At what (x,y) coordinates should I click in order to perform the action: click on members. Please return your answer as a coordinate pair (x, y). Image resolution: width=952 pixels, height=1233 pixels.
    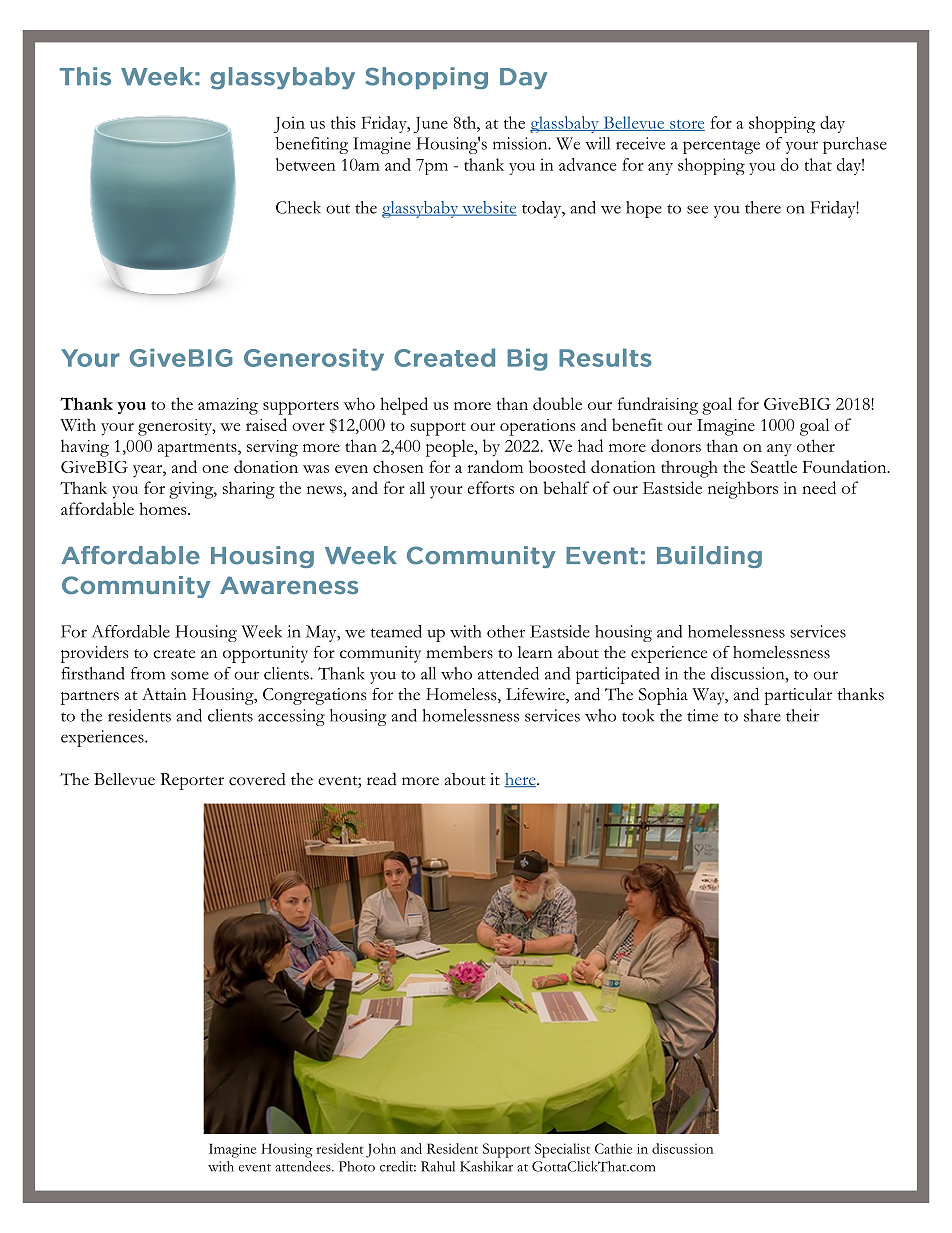
    Looking at the image, I should click on (459, 652).
